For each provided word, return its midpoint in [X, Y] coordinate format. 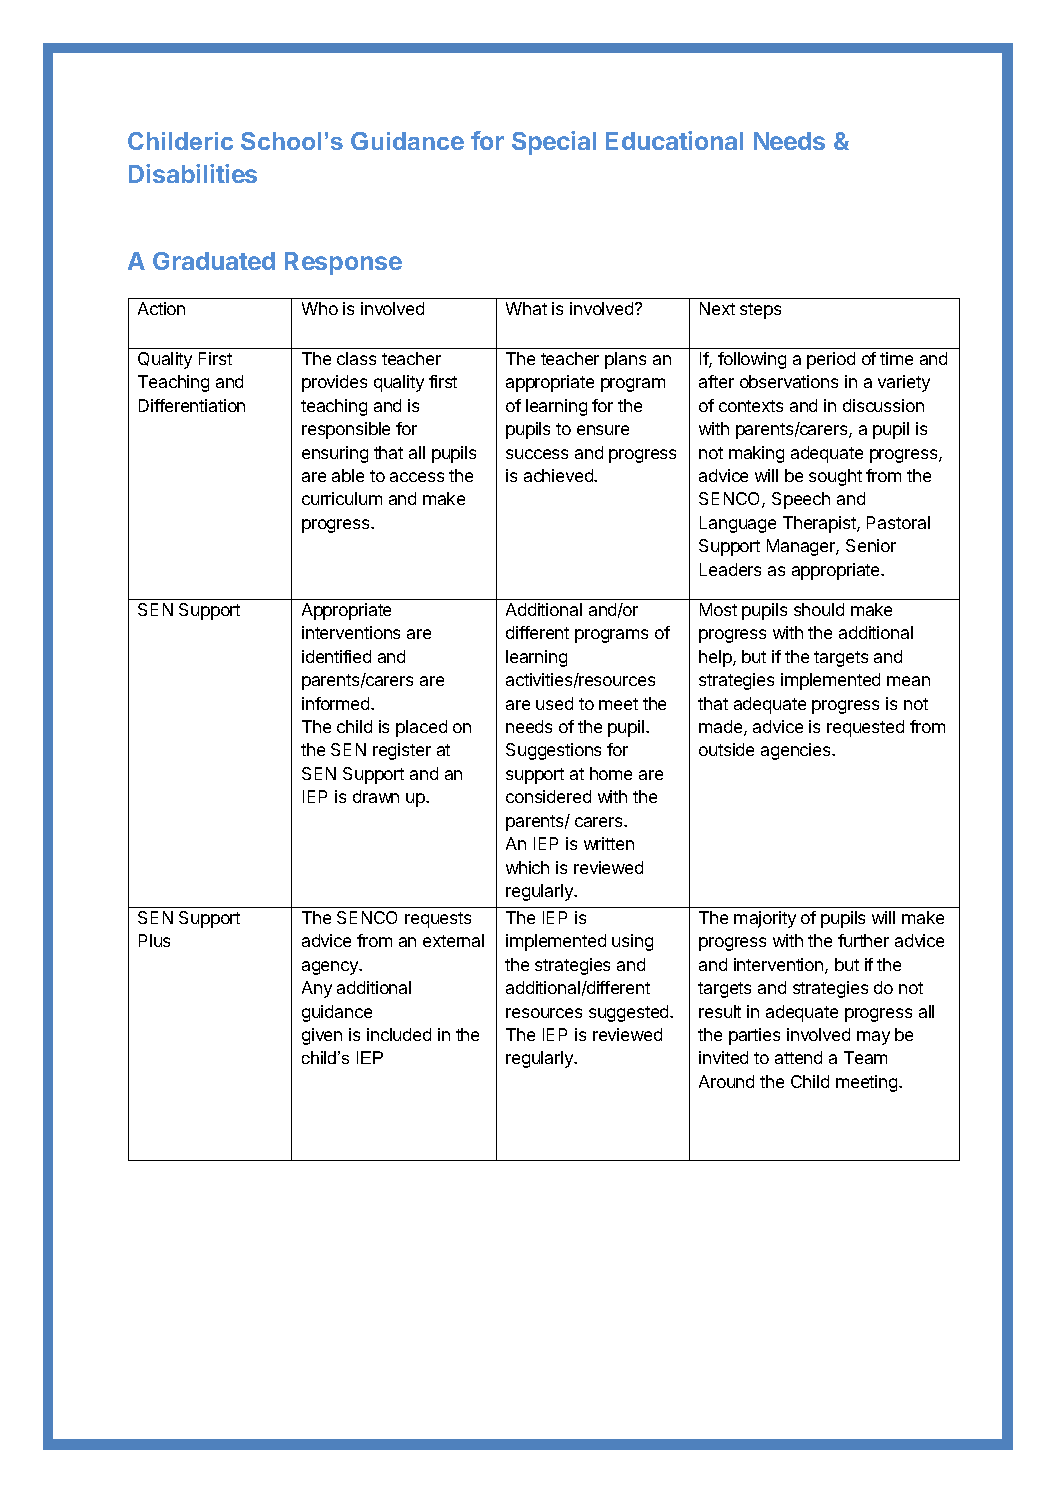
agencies [797, 751]
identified [336, 656]
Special [554, 143]
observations [789, 381]
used [554, 703]
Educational [674, 140]
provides [334, 383]
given [322, 1036]
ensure [603, 430]
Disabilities [193, 173]
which [527, 867]
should [819, 609]
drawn [376, 796]
